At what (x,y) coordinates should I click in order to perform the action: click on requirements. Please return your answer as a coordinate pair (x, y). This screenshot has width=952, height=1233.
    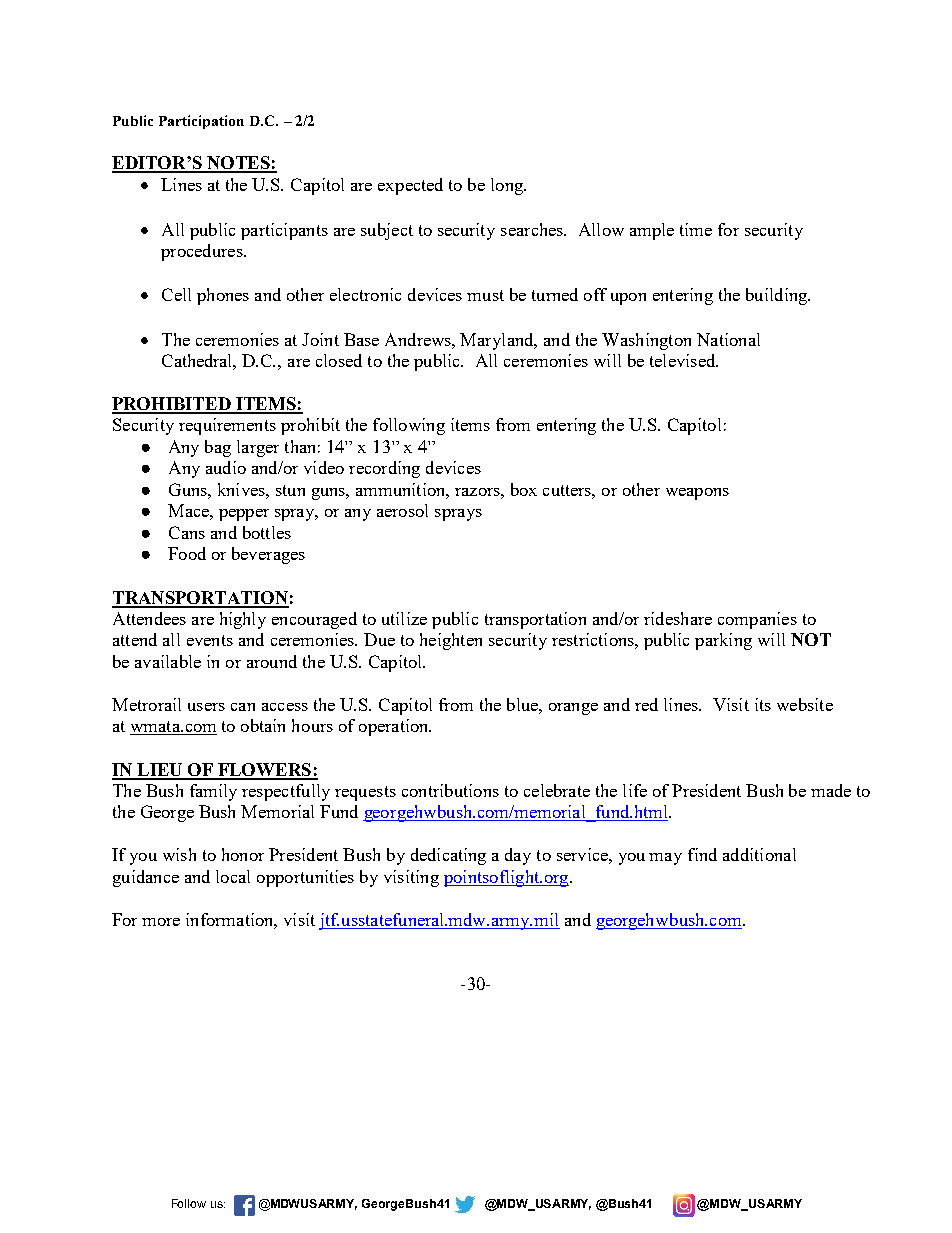
    Looking at the image, I should click on (227, 426).
